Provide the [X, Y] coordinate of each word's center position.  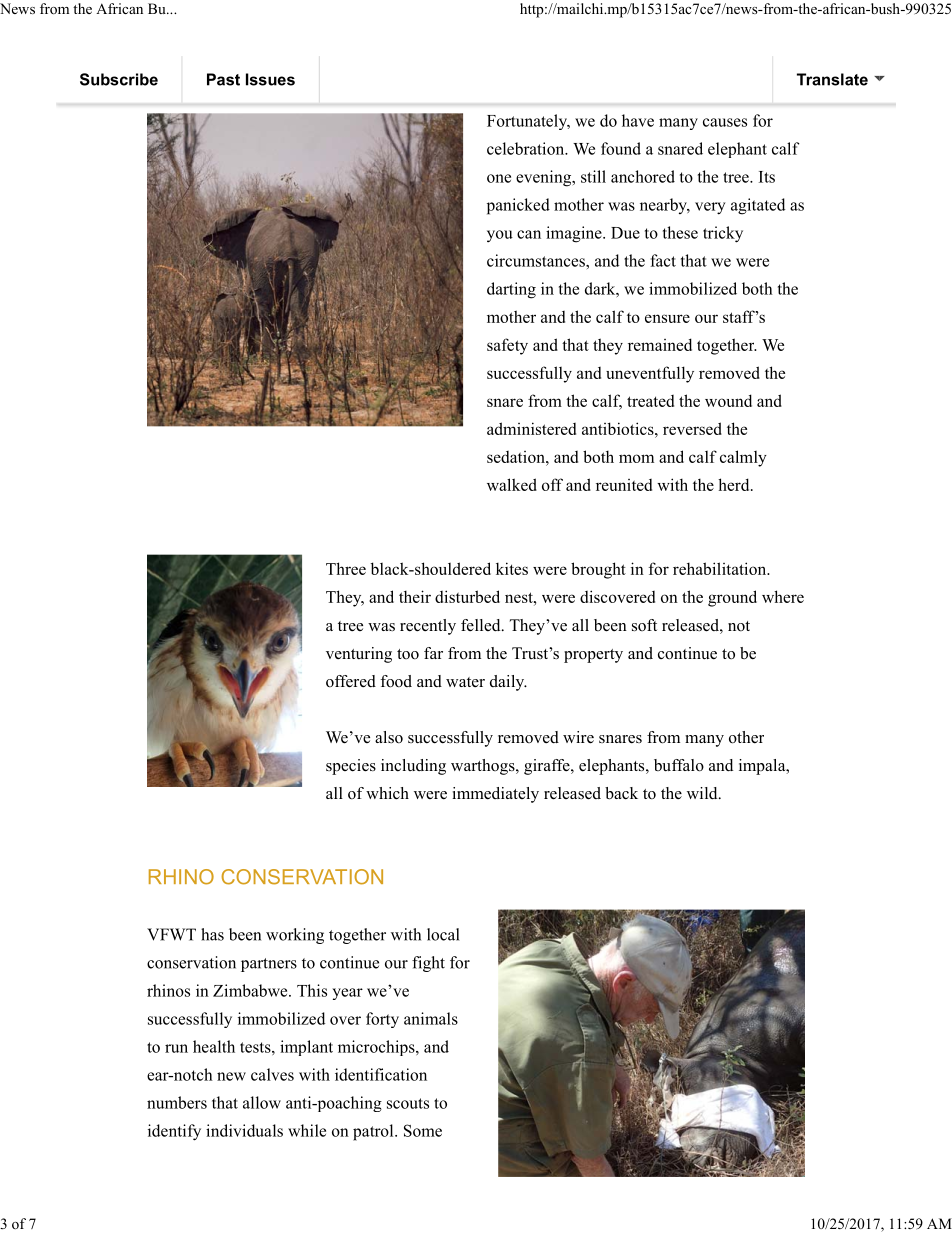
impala [763, 767]
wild [703, 793]
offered [351, 681]
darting [511, 290]
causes [725, 122]
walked [512, 484]
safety [507, 346]
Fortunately [528, 122]
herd [735, 484]
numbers [177, 1102]
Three [346, 568]
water [465, 682]
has [212, 934]
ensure [667, 318]
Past [223, 79]
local [443, 934]
